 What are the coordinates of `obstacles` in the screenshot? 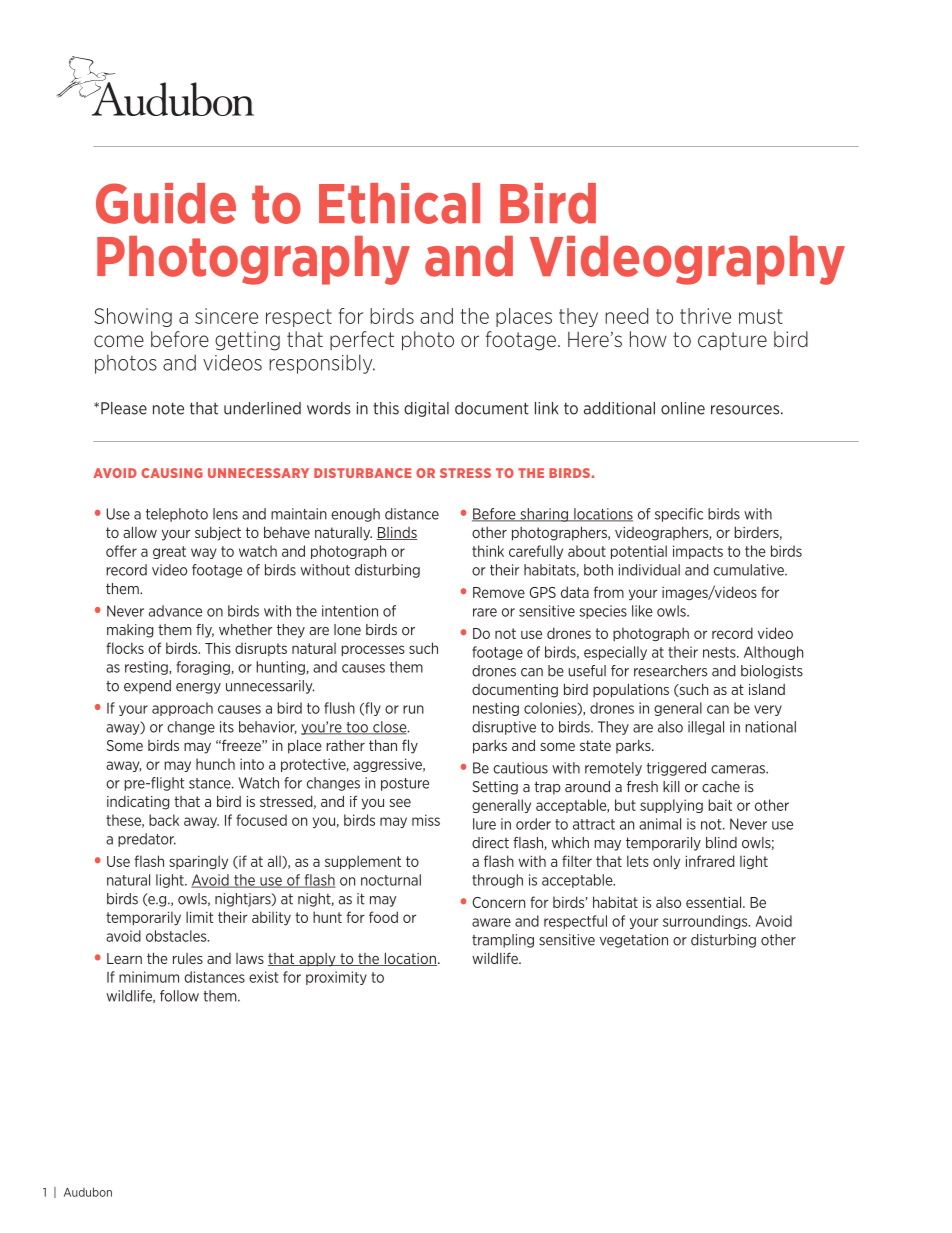 It's located at (177, 936).
